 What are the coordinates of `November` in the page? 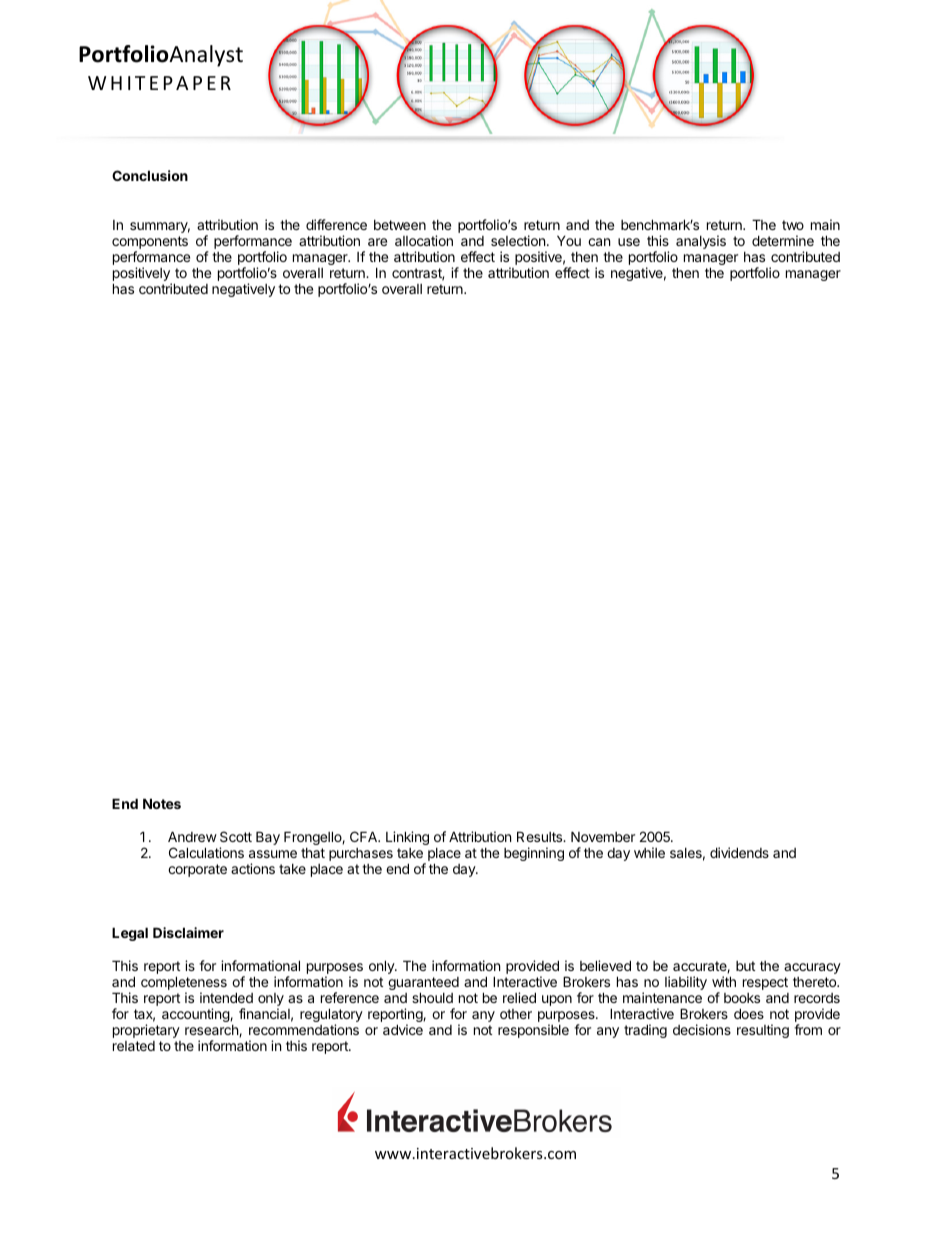 It's located at (603, 836).
